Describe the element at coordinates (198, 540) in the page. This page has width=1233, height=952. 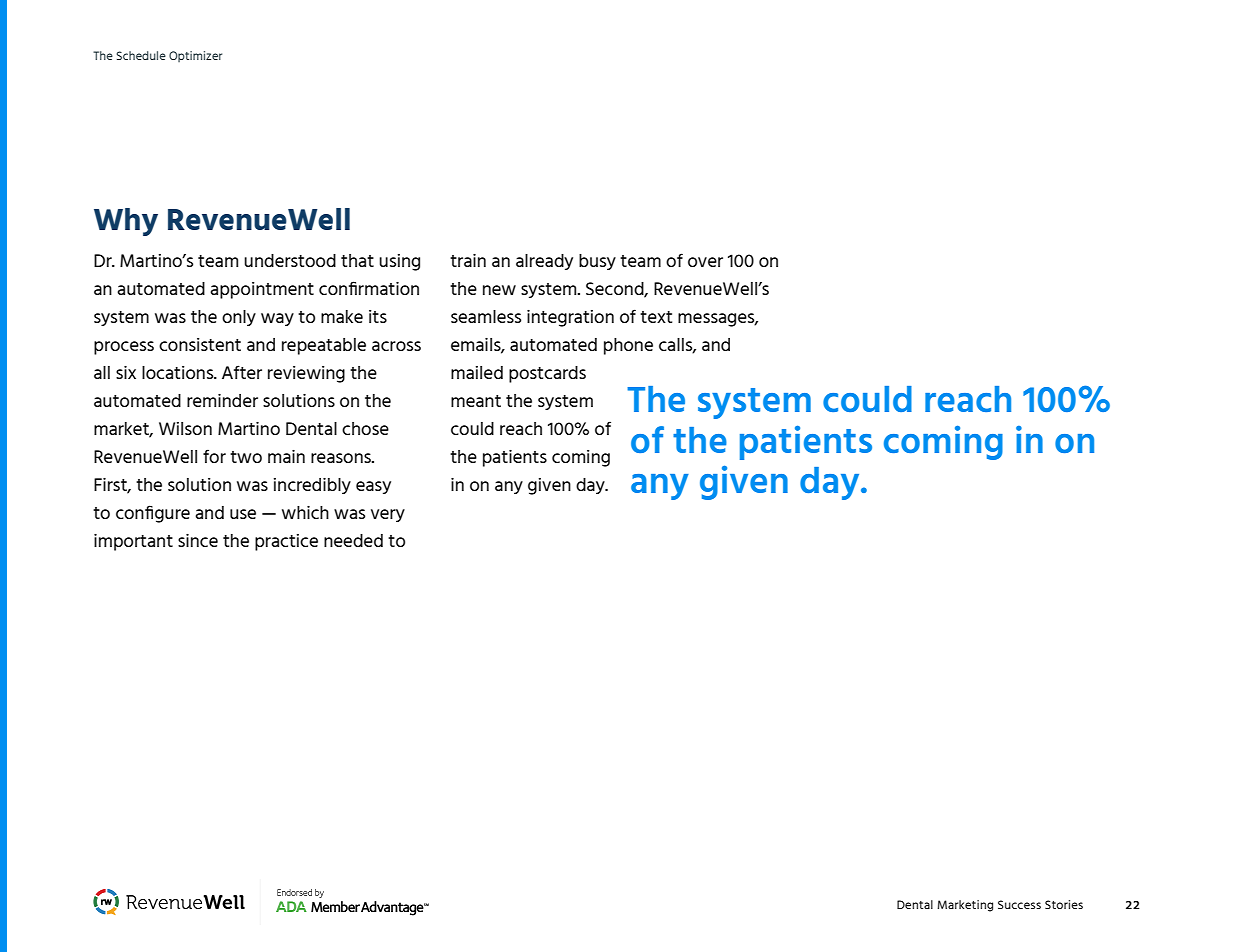
I see `since` at that location.
